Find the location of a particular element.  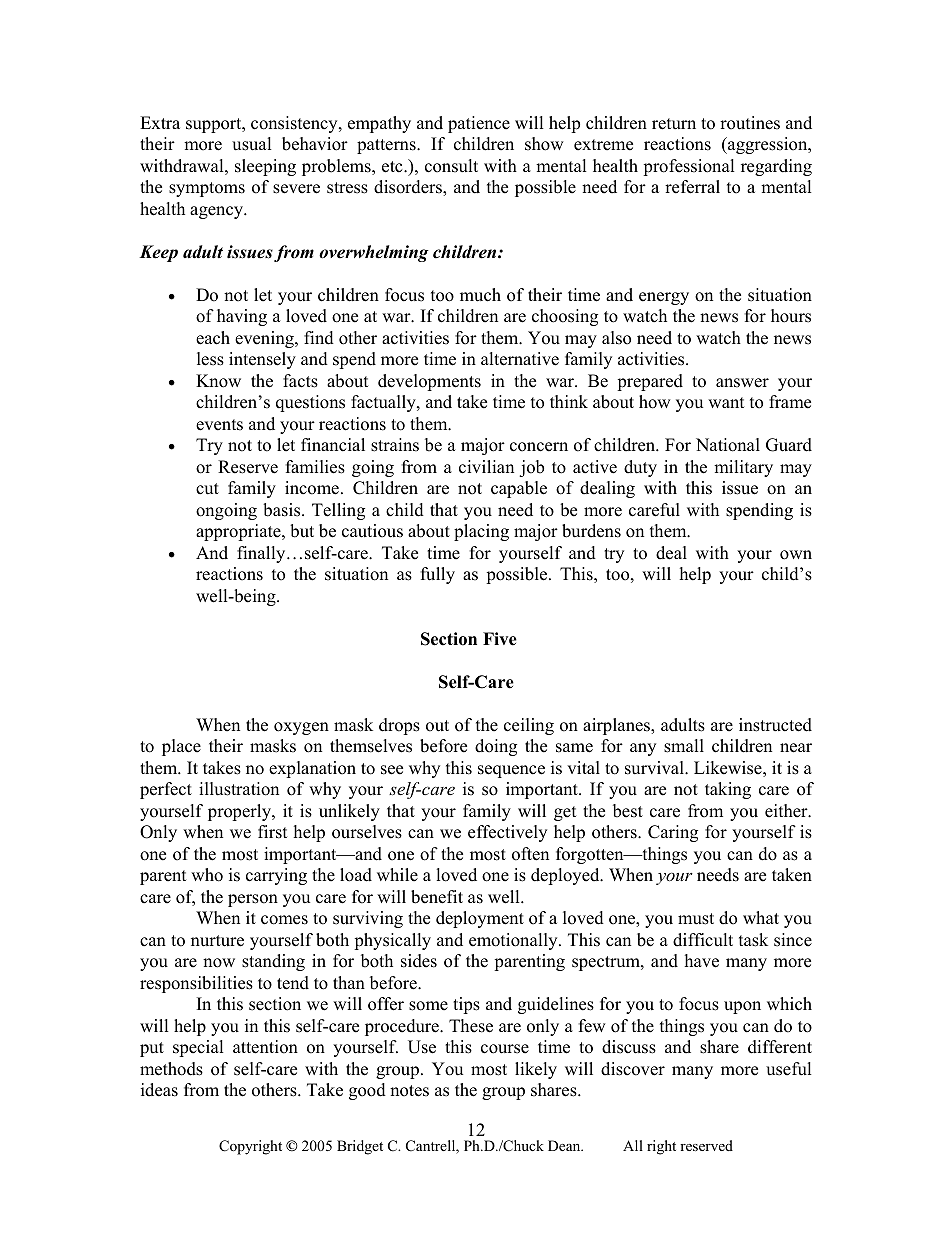

consult is located at coordinates (451, 166).
